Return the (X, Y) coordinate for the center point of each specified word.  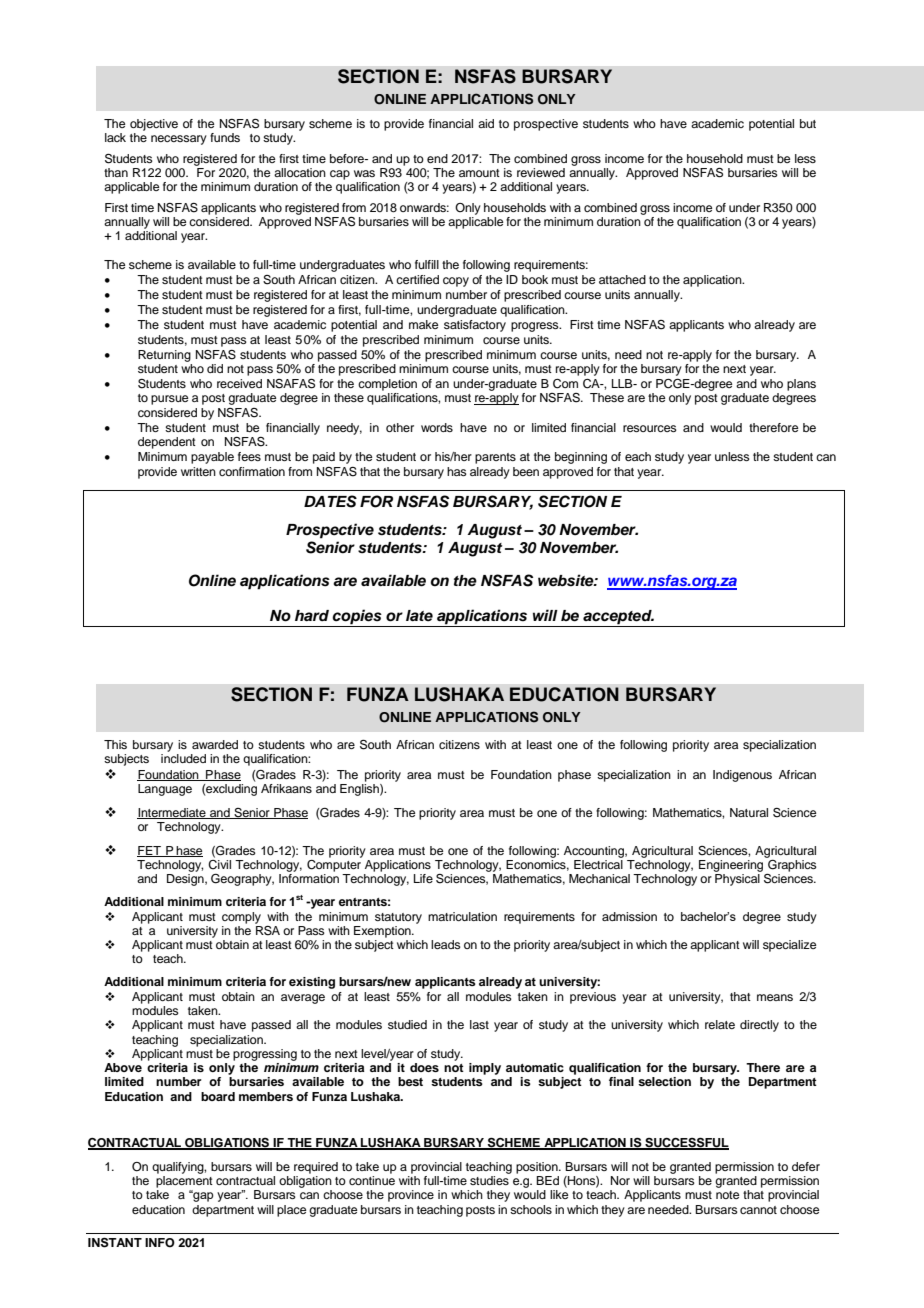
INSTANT (115, 1242)
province (411, 1196)
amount (479, 173)
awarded (215, 744)
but (808, 123)
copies (357, 618)
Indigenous (742, 776)
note (727, 1195)
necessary (179, 140)
